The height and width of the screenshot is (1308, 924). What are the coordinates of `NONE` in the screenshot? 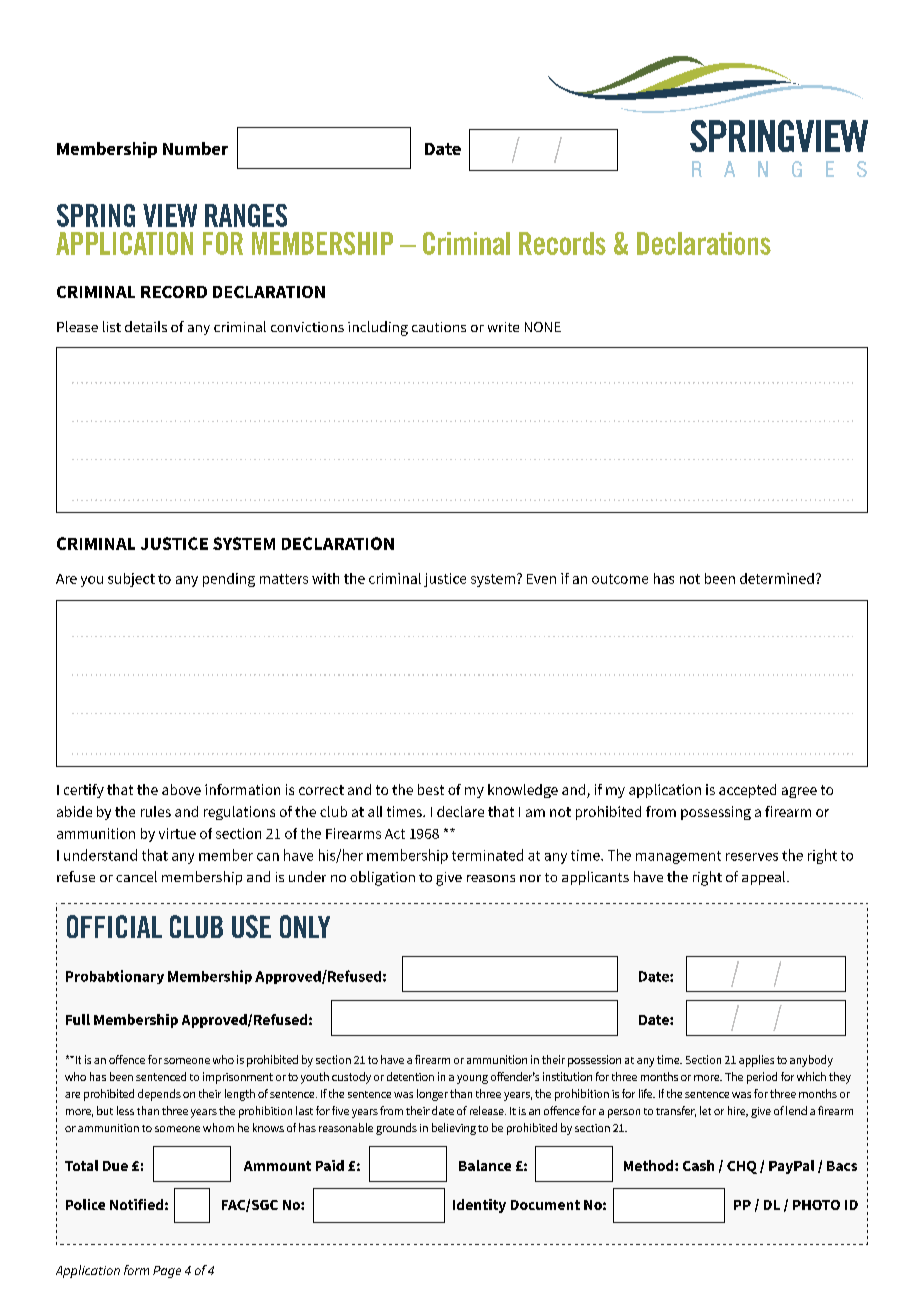 It's located at (543, 327).
